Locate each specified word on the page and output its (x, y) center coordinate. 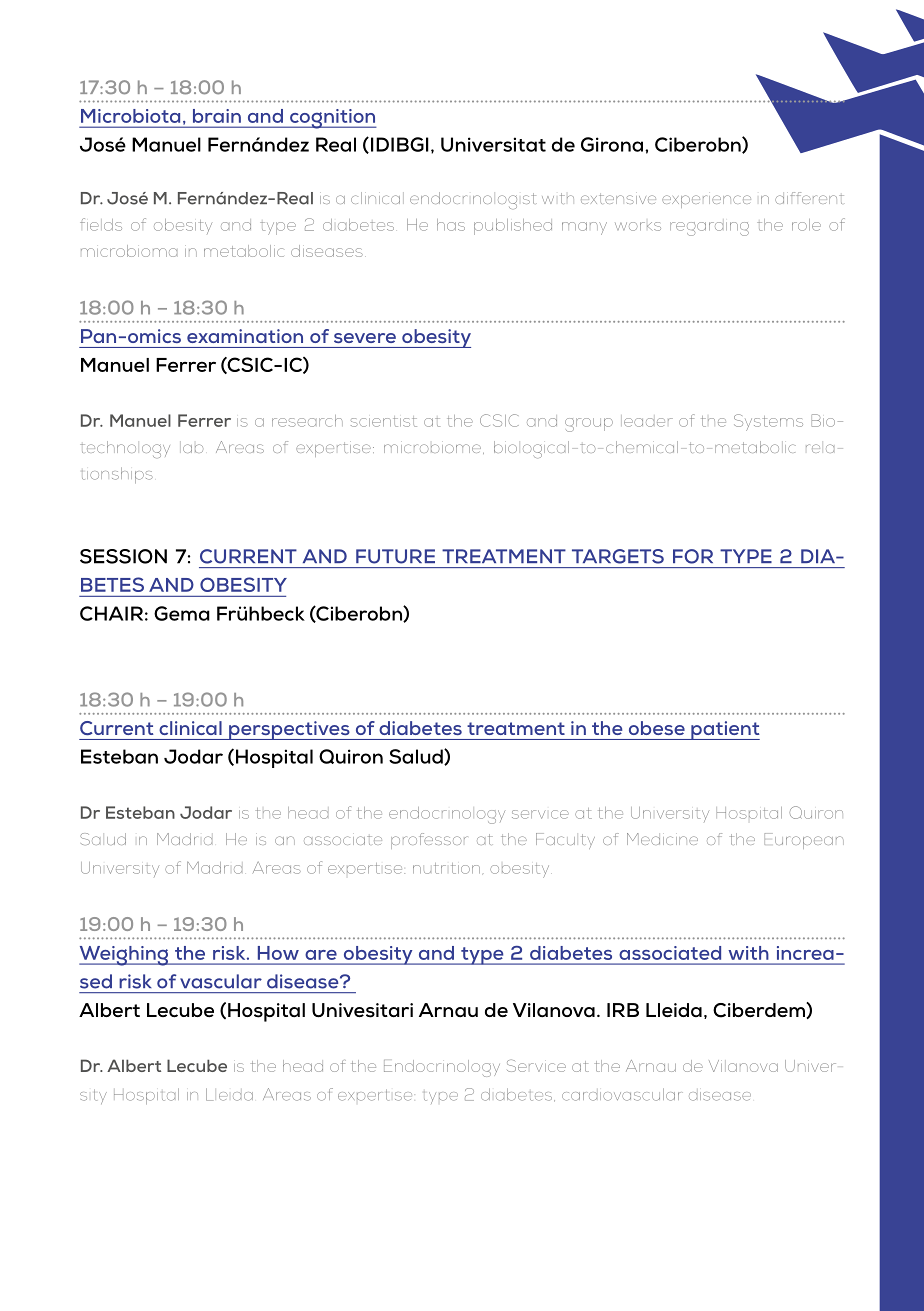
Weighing (125, 956)
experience (706, 201)
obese (657, 728)
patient (724, 730)
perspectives (289, 730)
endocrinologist (473, 200)
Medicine (662, 839)
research (307, 421)
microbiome (434, 449)
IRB (623, 1010)
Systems (768, 422)
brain (217, 116)
